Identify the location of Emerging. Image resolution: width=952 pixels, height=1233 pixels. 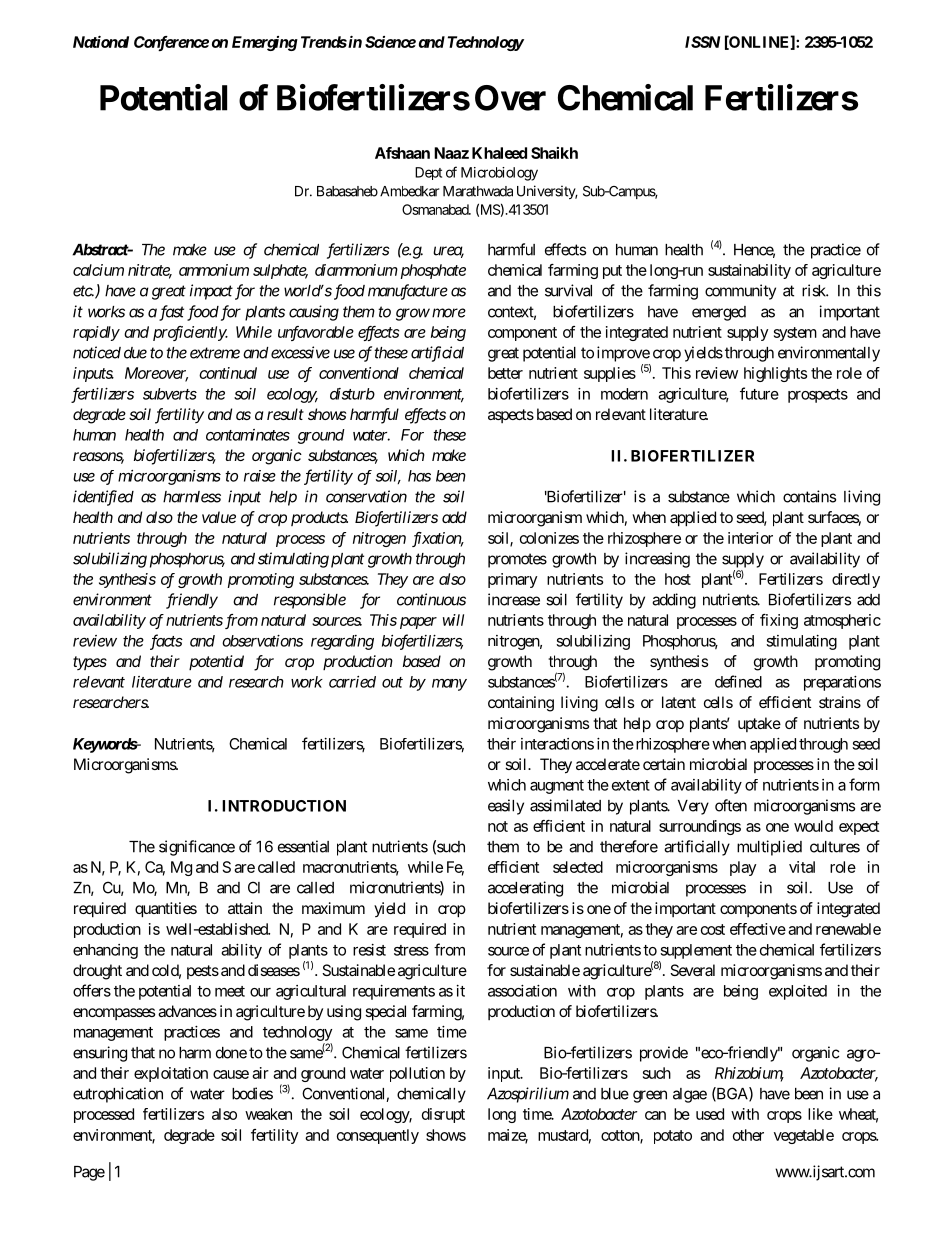
(265, 43).
